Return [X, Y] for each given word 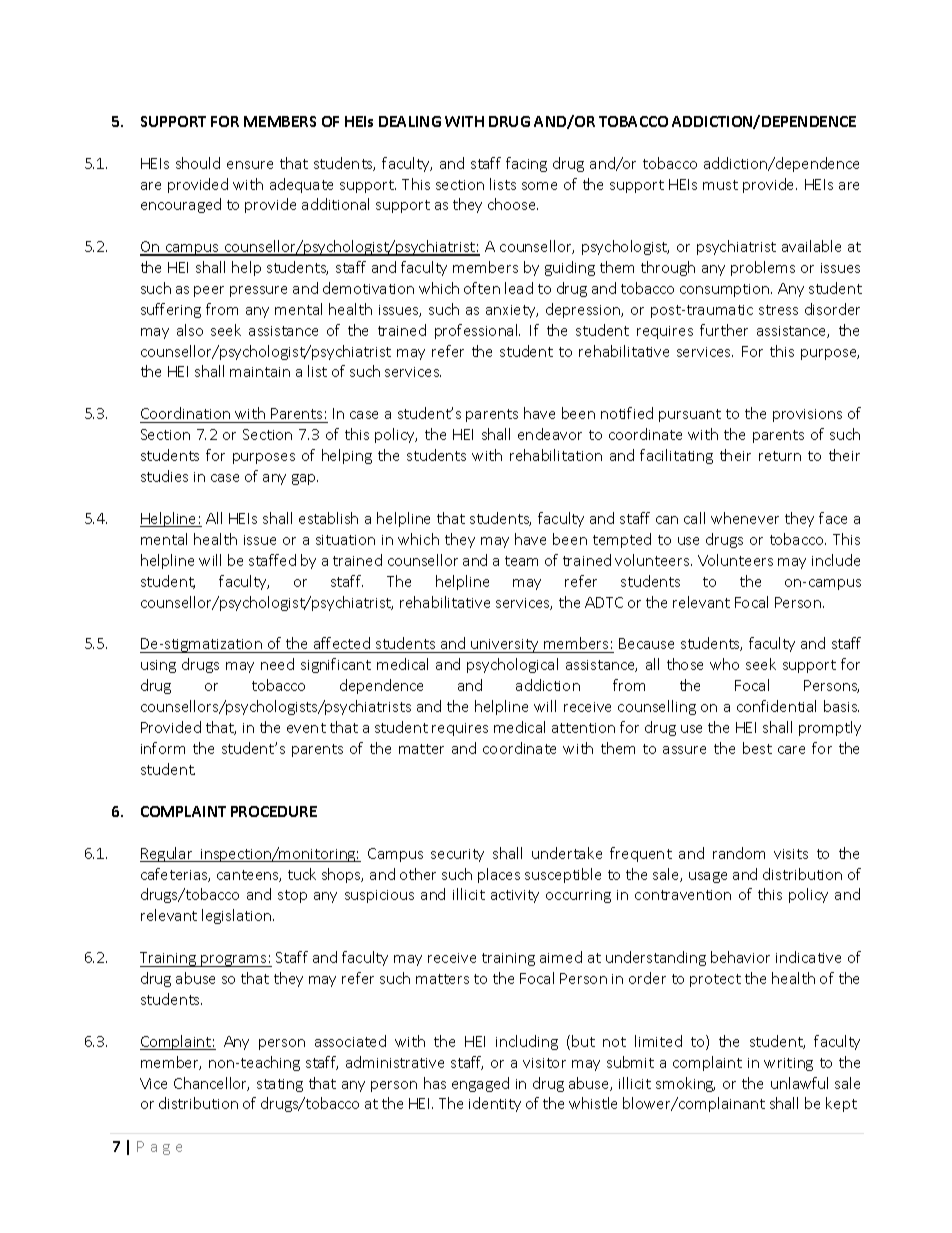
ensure [250, 165]
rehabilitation [556, 455]
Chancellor [211, 1084]
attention [583, 728]
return [780, 456]
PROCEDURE [274, 811]
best [757, 748]
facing [526, 164]
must [720, 185]
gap [305, 479]
